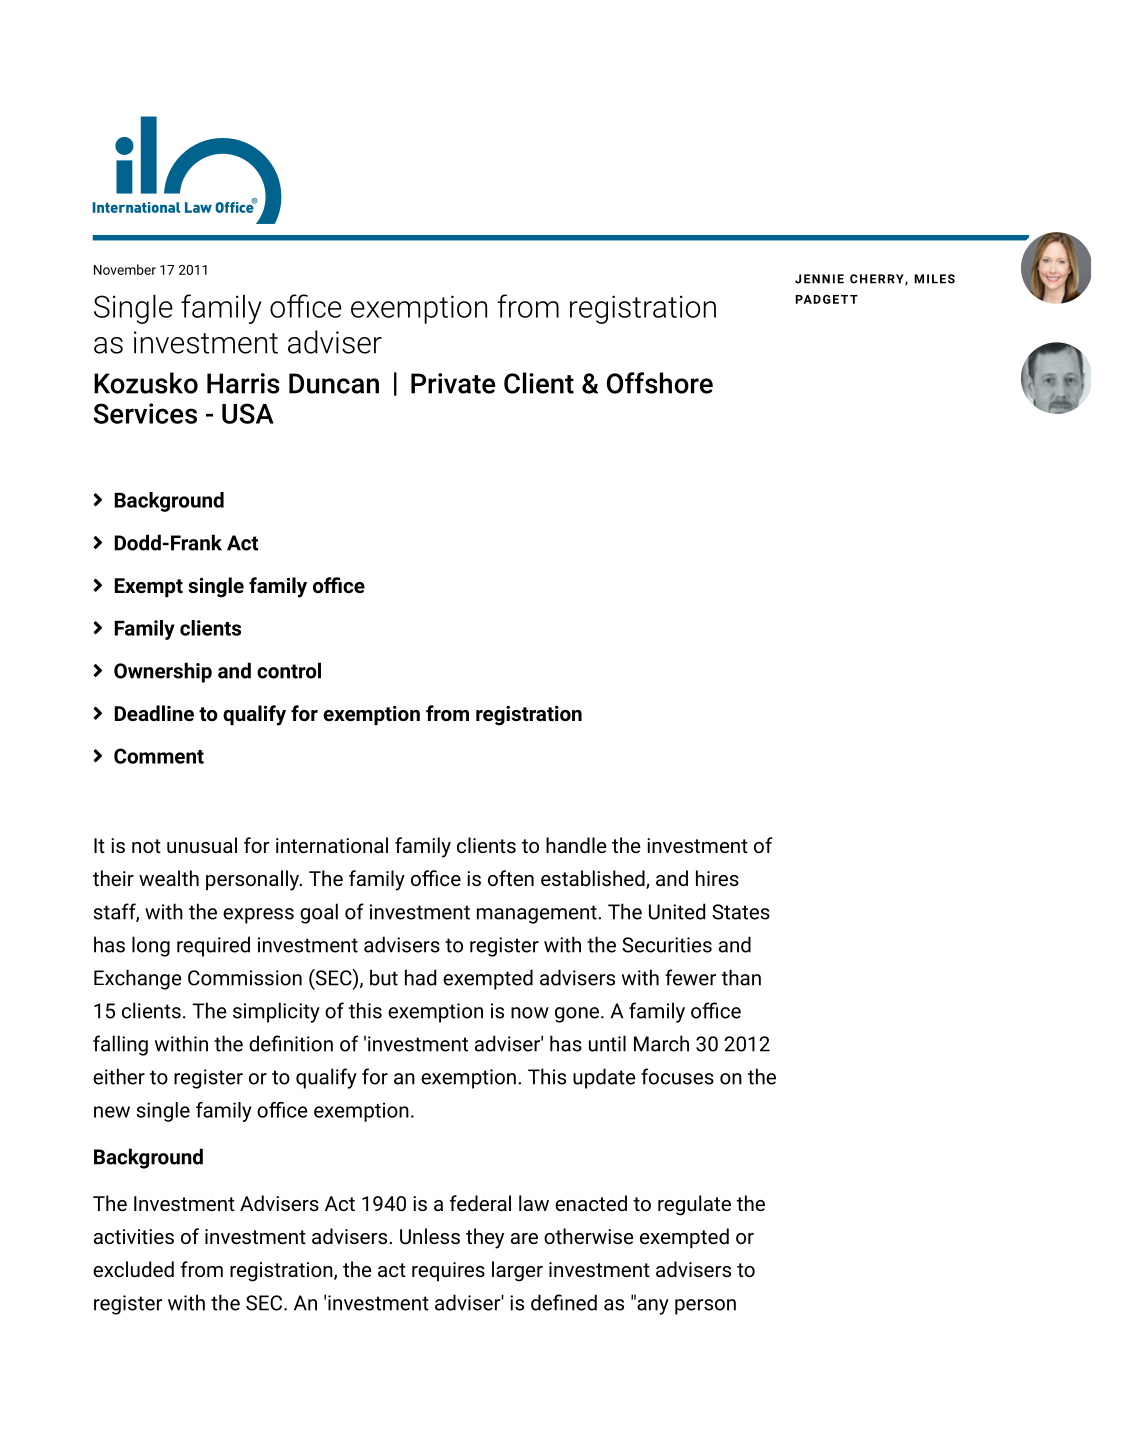  I want to click on Services, so click(145, 413).
